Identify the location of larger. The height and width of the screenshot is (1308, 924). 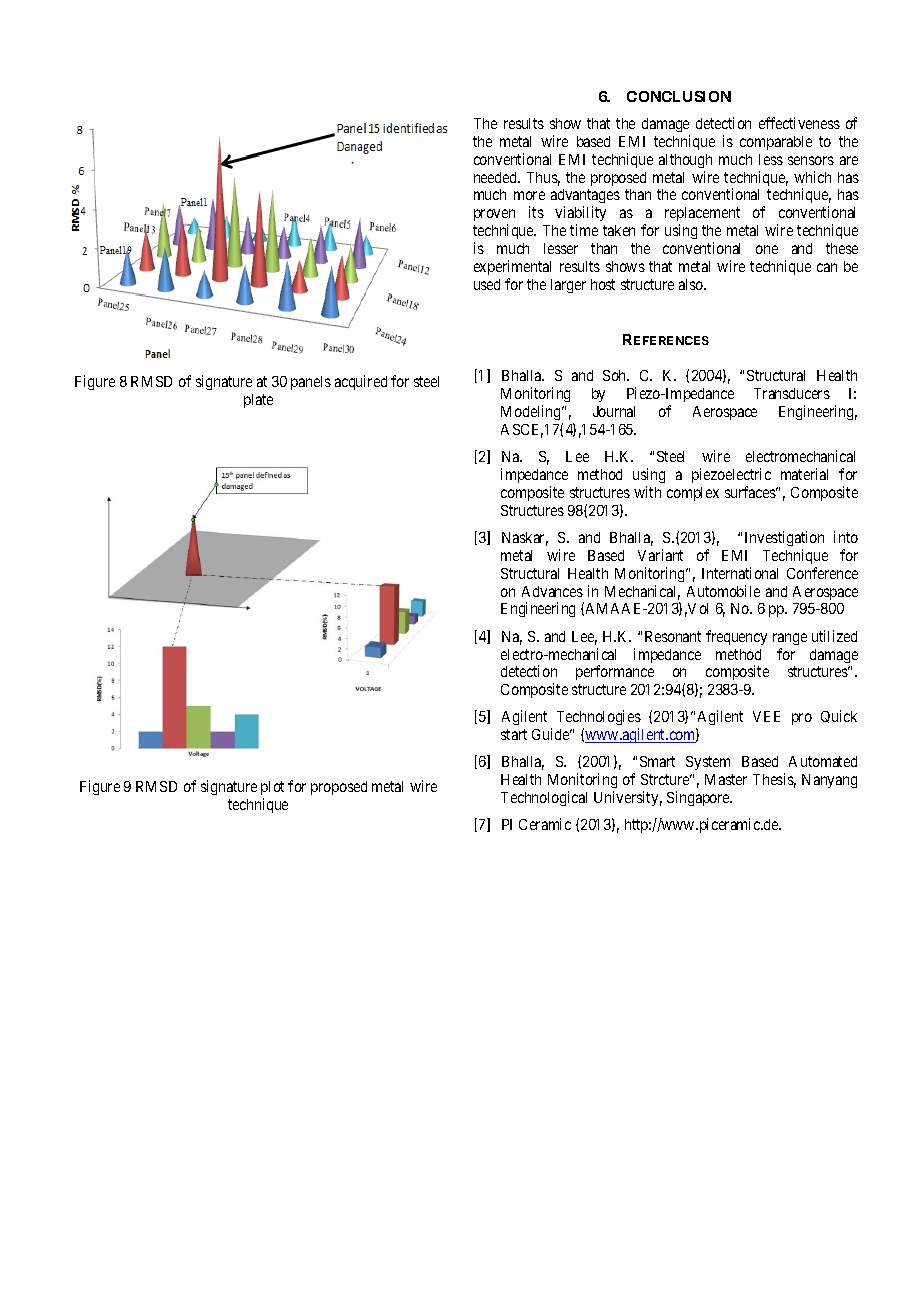
(568, 286).
